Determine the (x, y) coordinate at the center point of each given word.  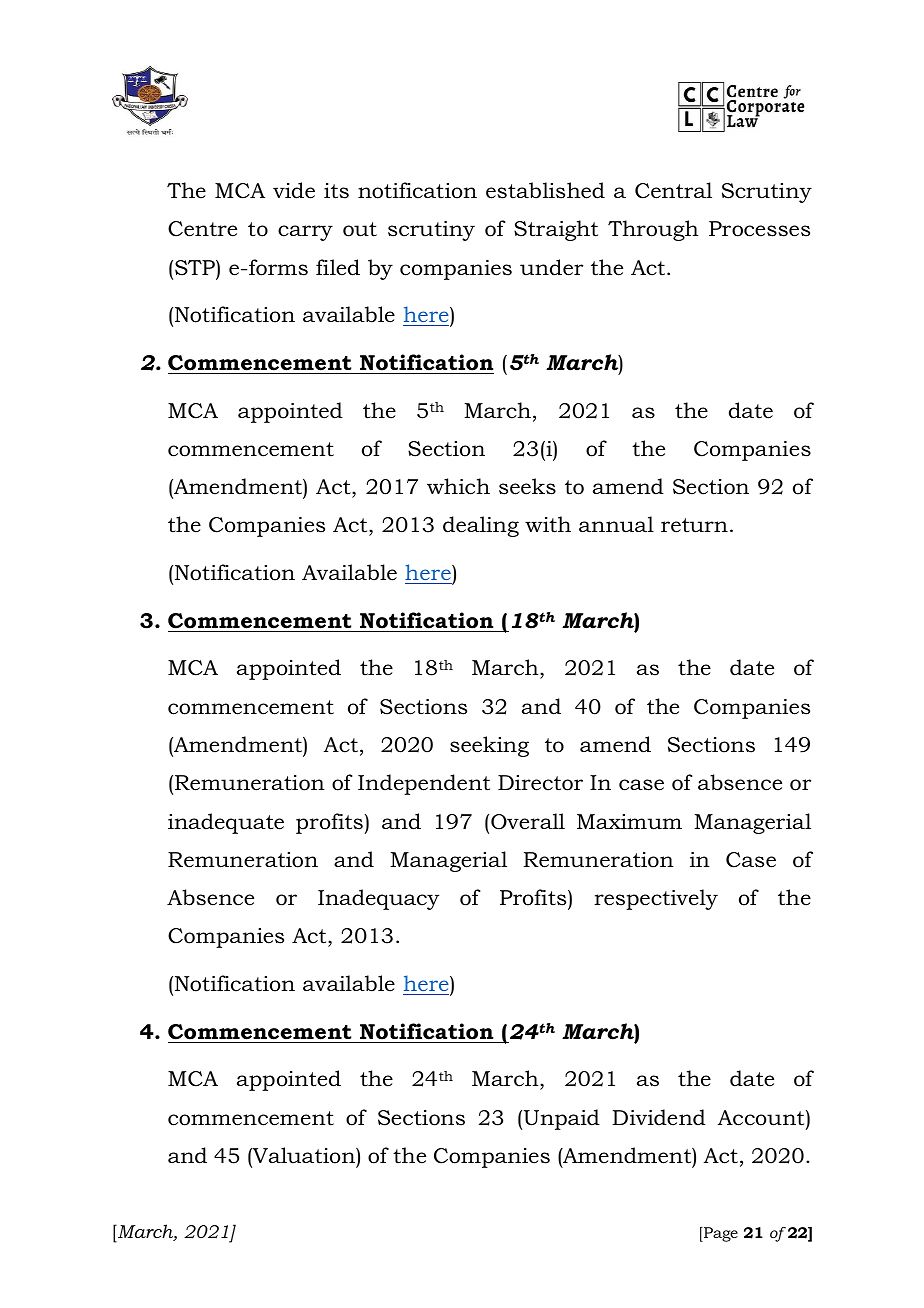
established (545, 190)
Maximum (629, 822)
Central (673, 190)
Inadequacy (378, 899)
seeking (489, 746)
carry (305, 233)
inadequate (226, 823)
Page (720, 1234)
